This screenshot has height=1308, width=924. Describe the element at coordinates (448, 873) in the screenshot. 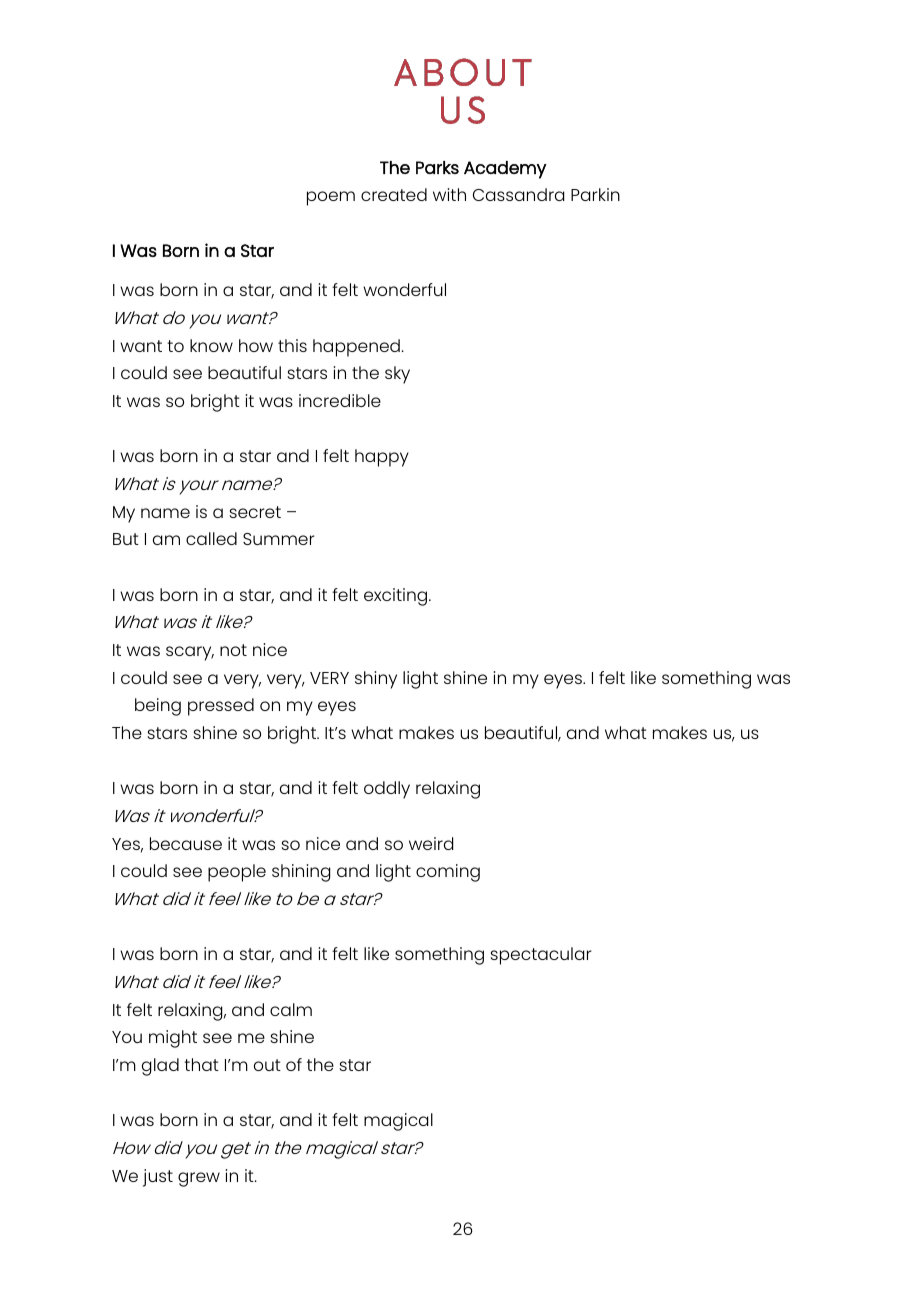

I see `coming` at that location.
